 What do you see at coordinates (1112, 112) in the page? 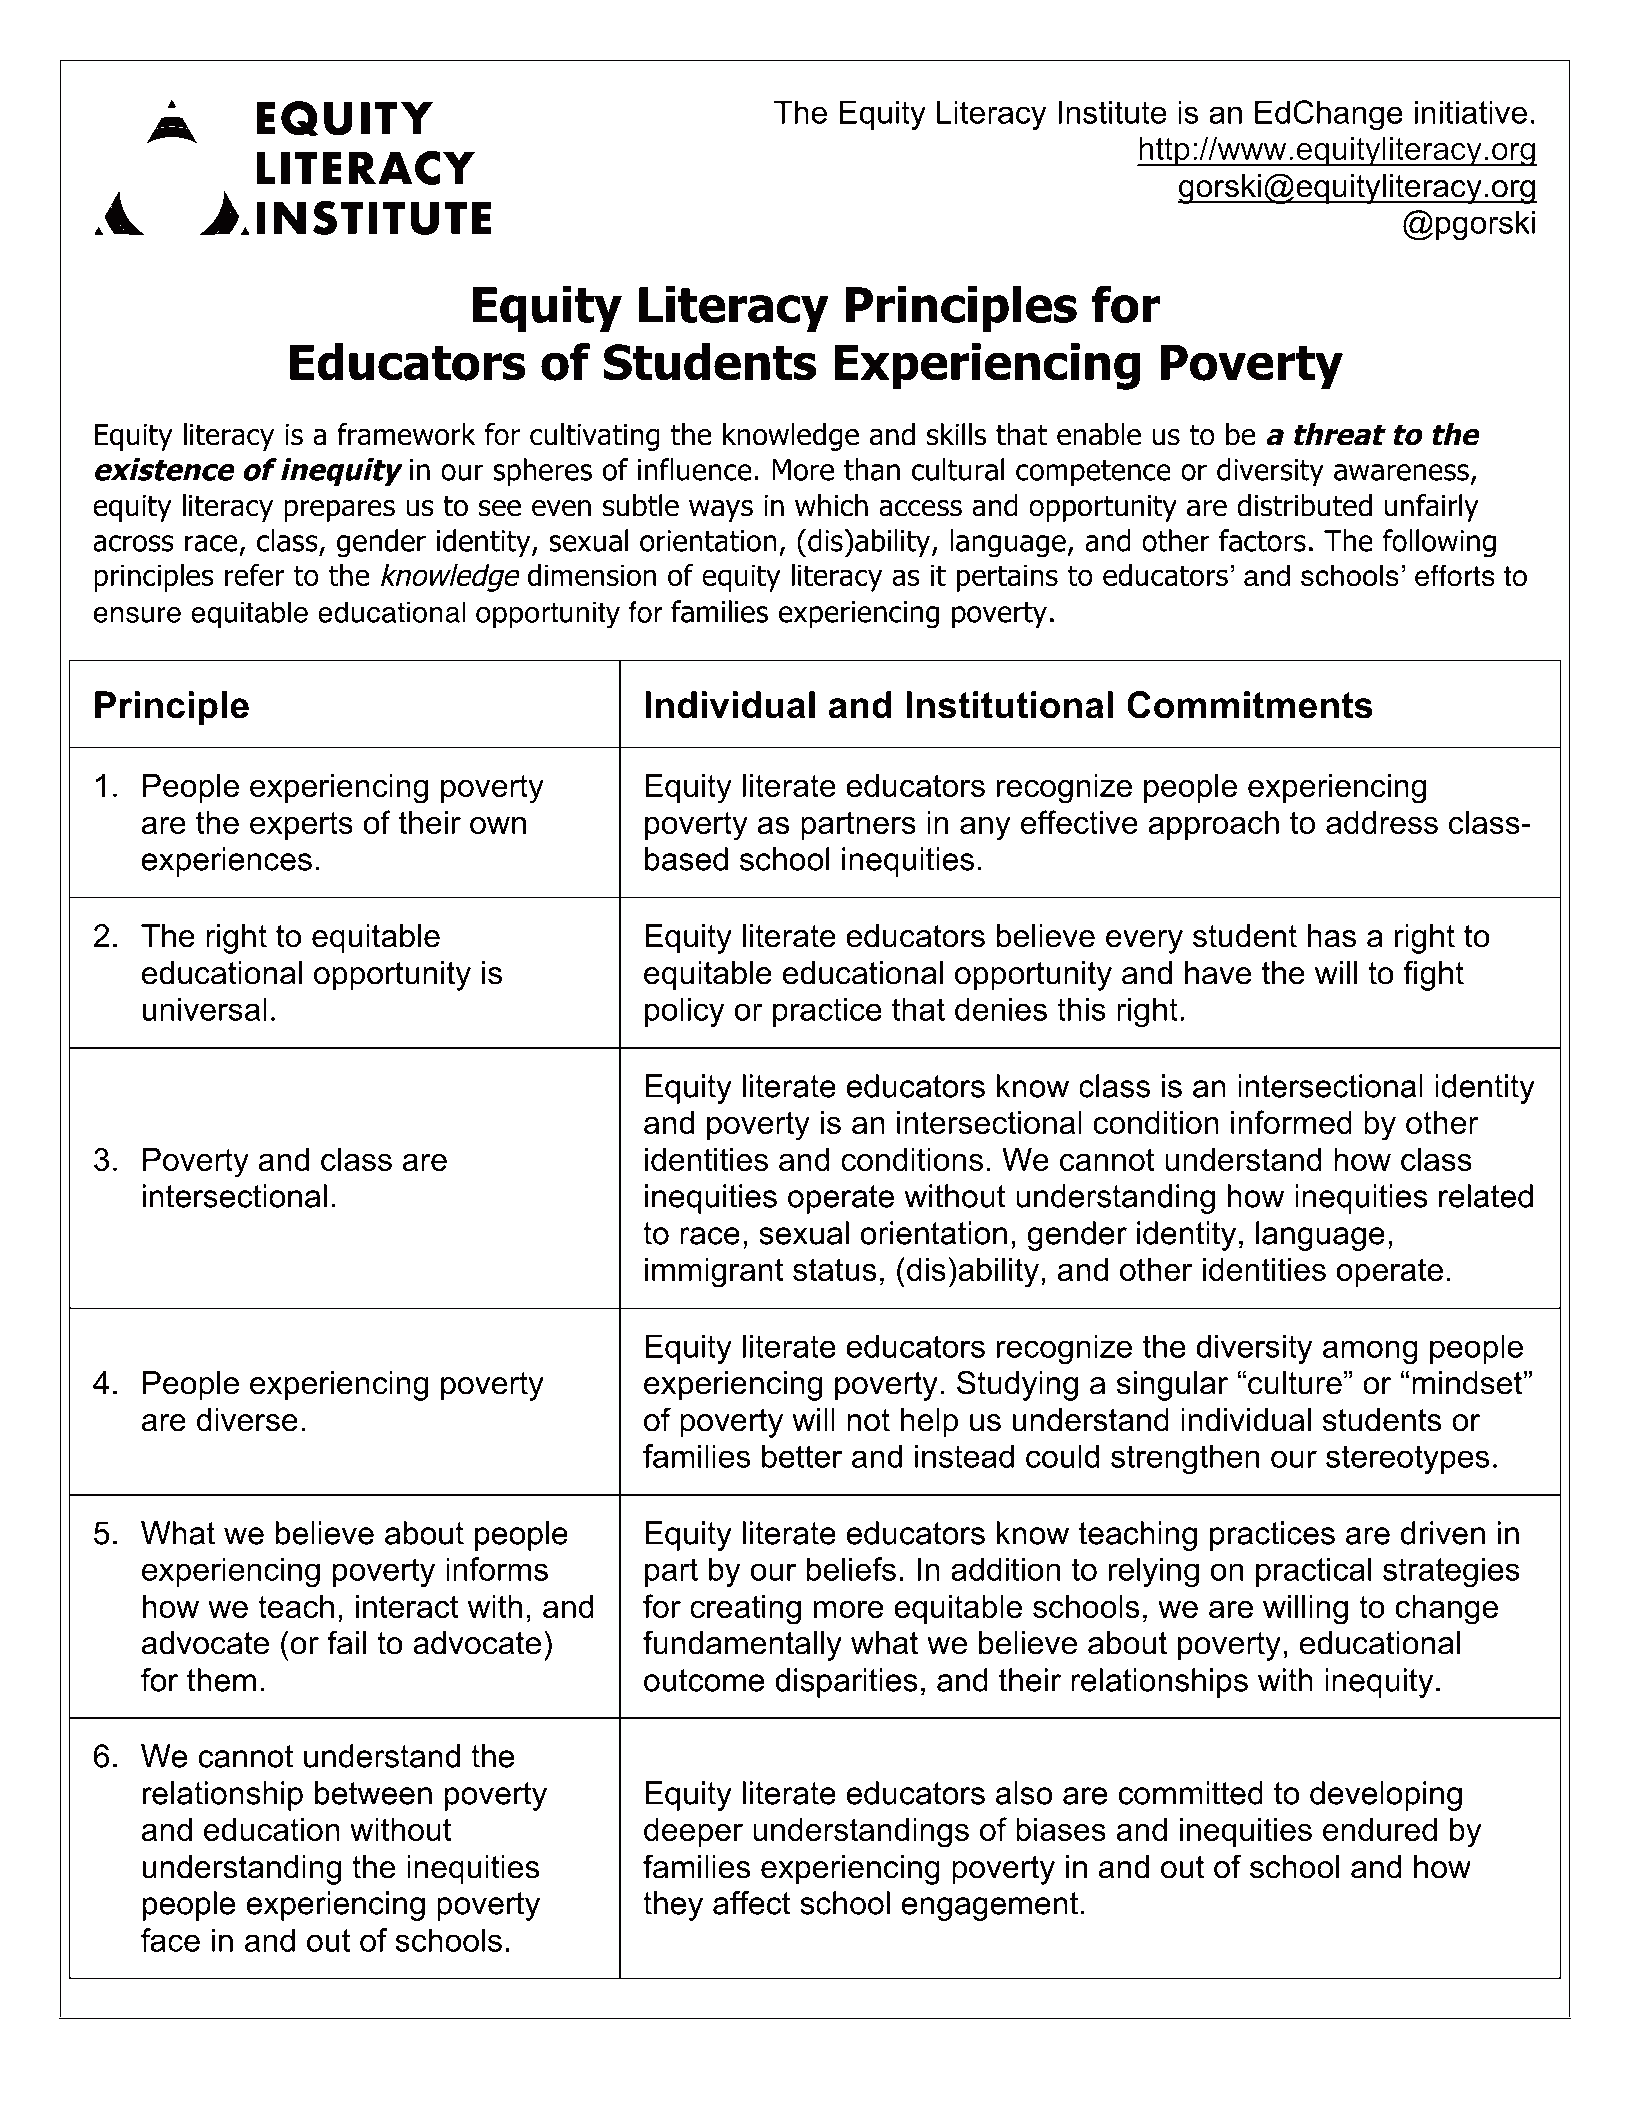
I see `Institute` at bounding box center [1112, 112].
